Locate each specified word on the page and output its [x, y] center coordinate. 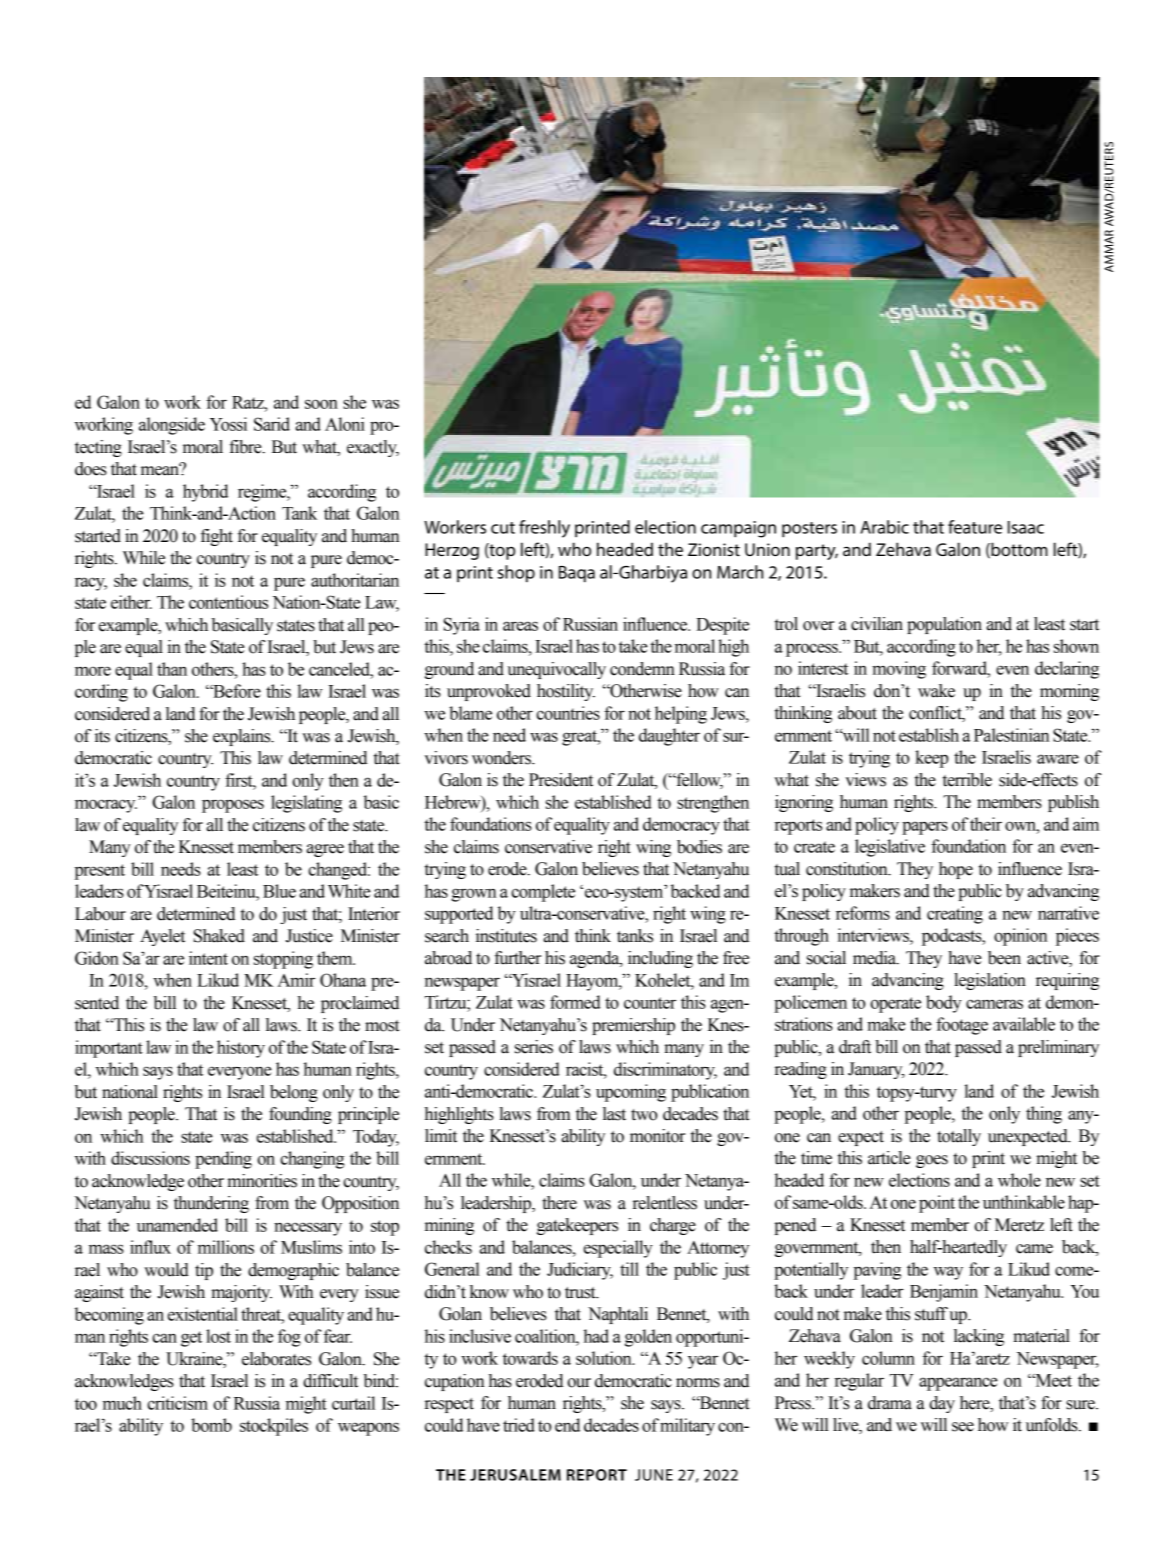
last [614, 1114]
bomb [211, 1425]
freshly [544, 529]
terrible [967, 780]
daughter [669, 737]
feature [975, 527]
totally [959, 1137]
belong [294, 1093]
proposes [233, 806]
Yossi [228, 424]
